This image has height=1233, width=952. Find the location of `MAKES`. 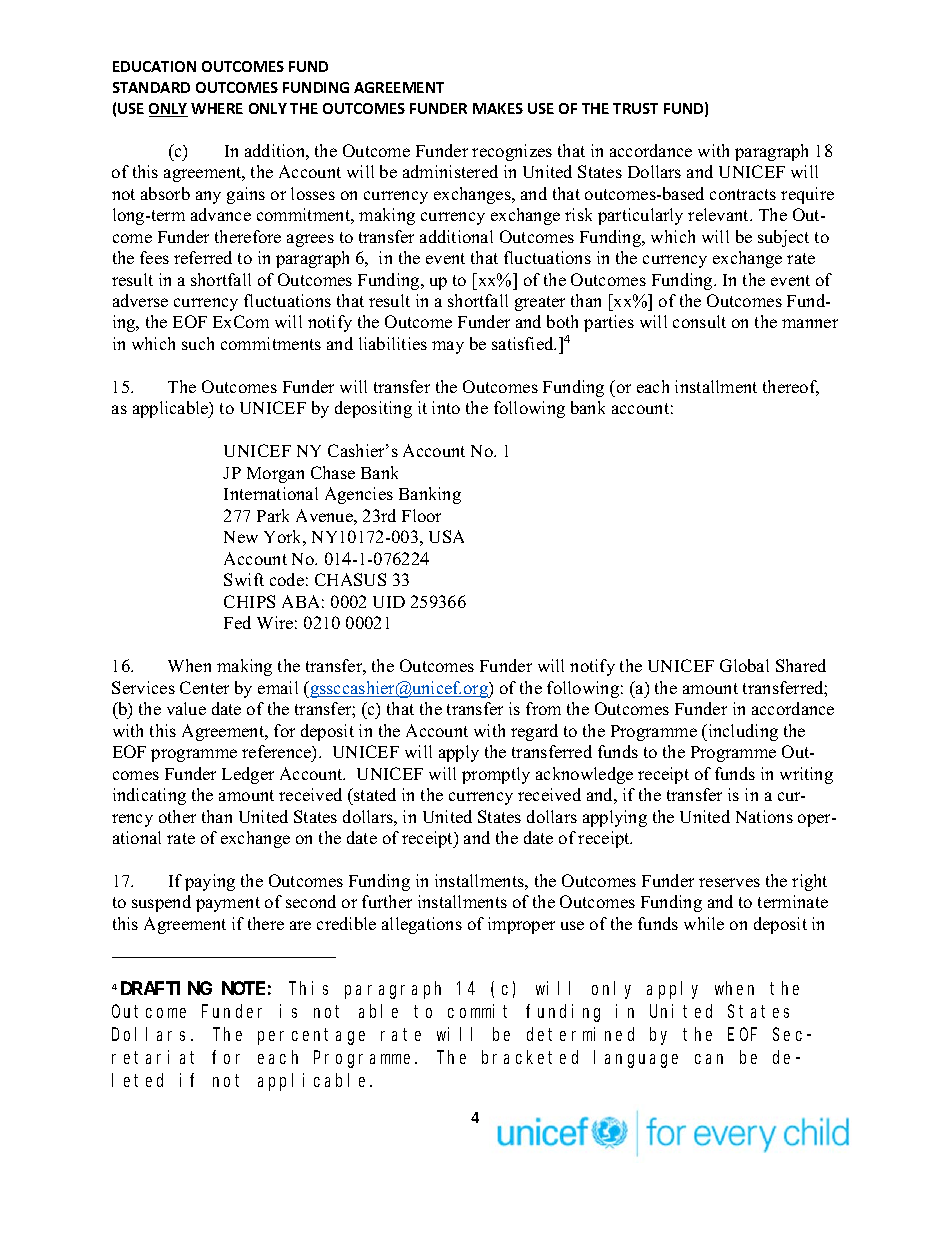

MAKES is located at coordinates (498, 108).
